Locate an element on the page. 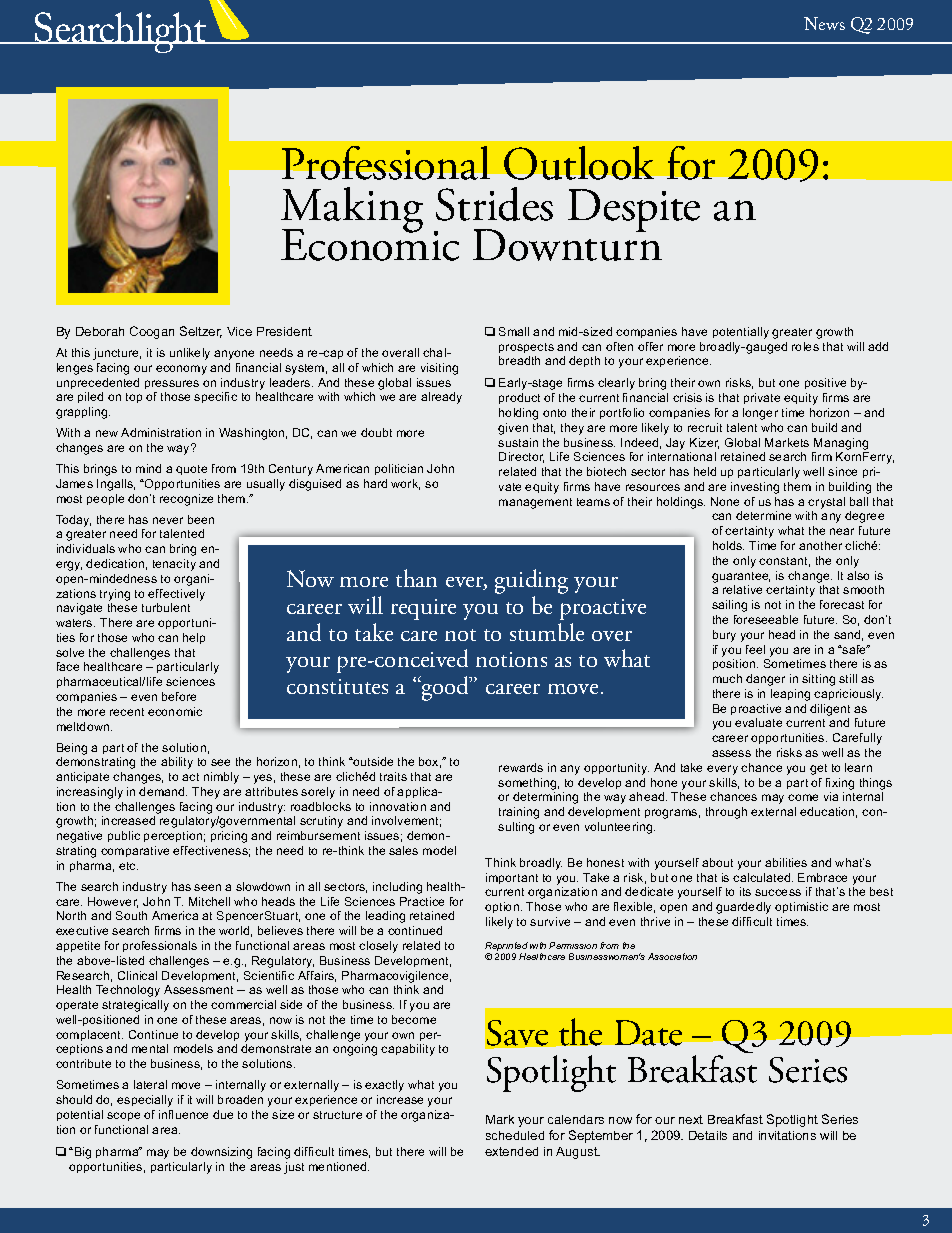  get is located at coordinates (818, 769).
